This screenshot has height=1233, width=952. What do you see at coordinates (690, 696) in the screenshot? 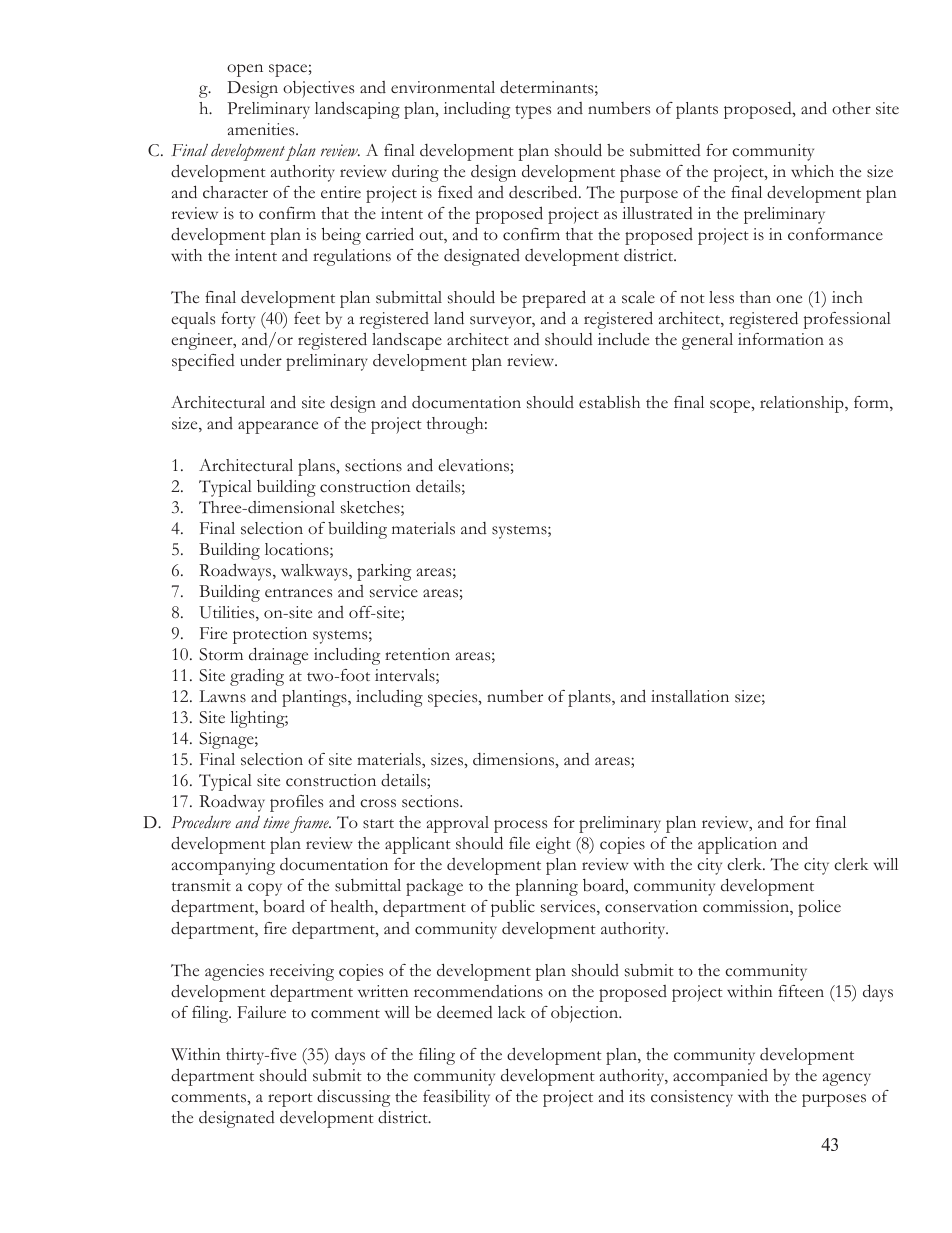
I see `installation` at bounding box center [690, 696].
